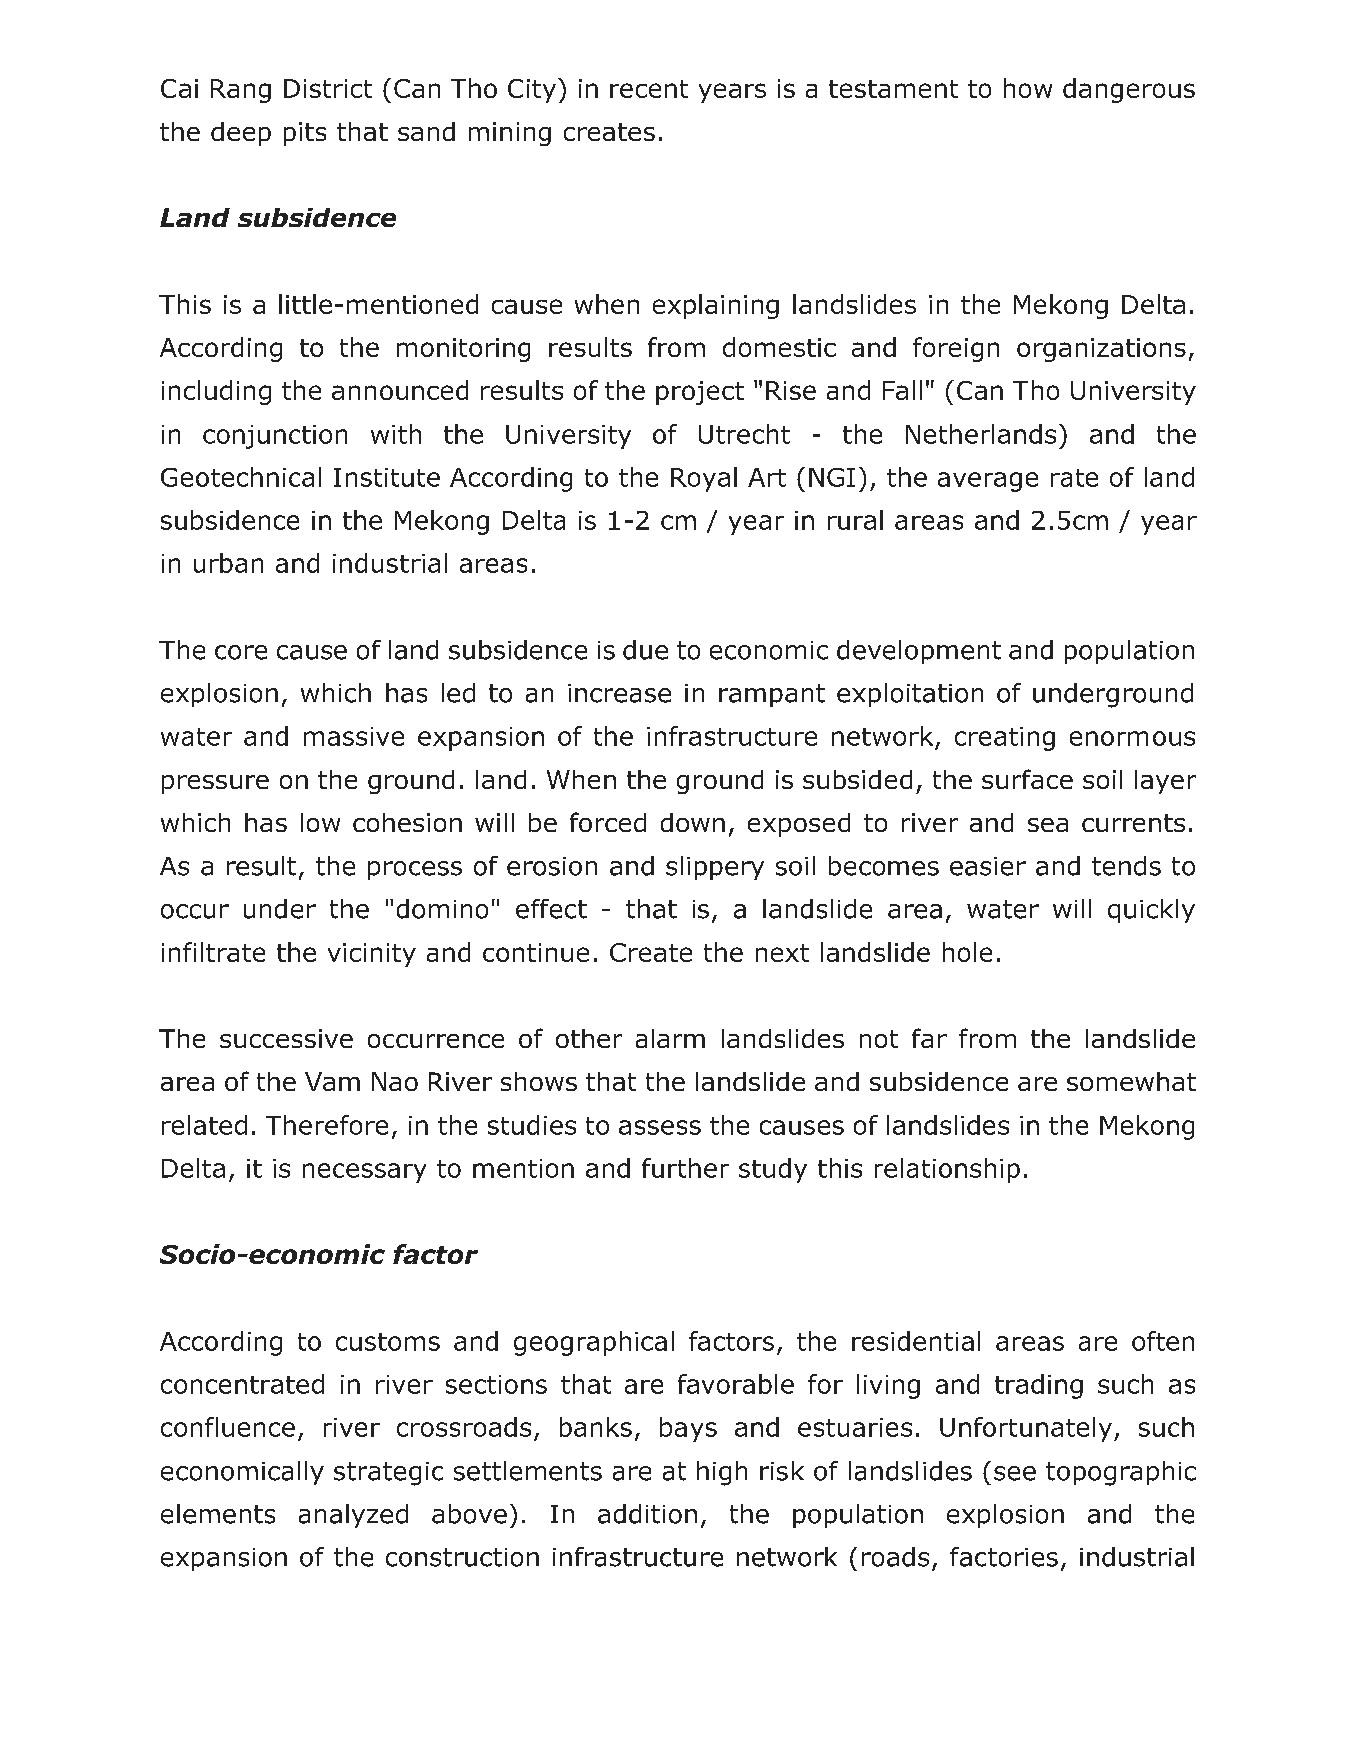 This page has height=1754, width=1356. What do you see at coordinates (1129, 90) in the page?
I see `dangerous` at bounding box center [1129, 90].
